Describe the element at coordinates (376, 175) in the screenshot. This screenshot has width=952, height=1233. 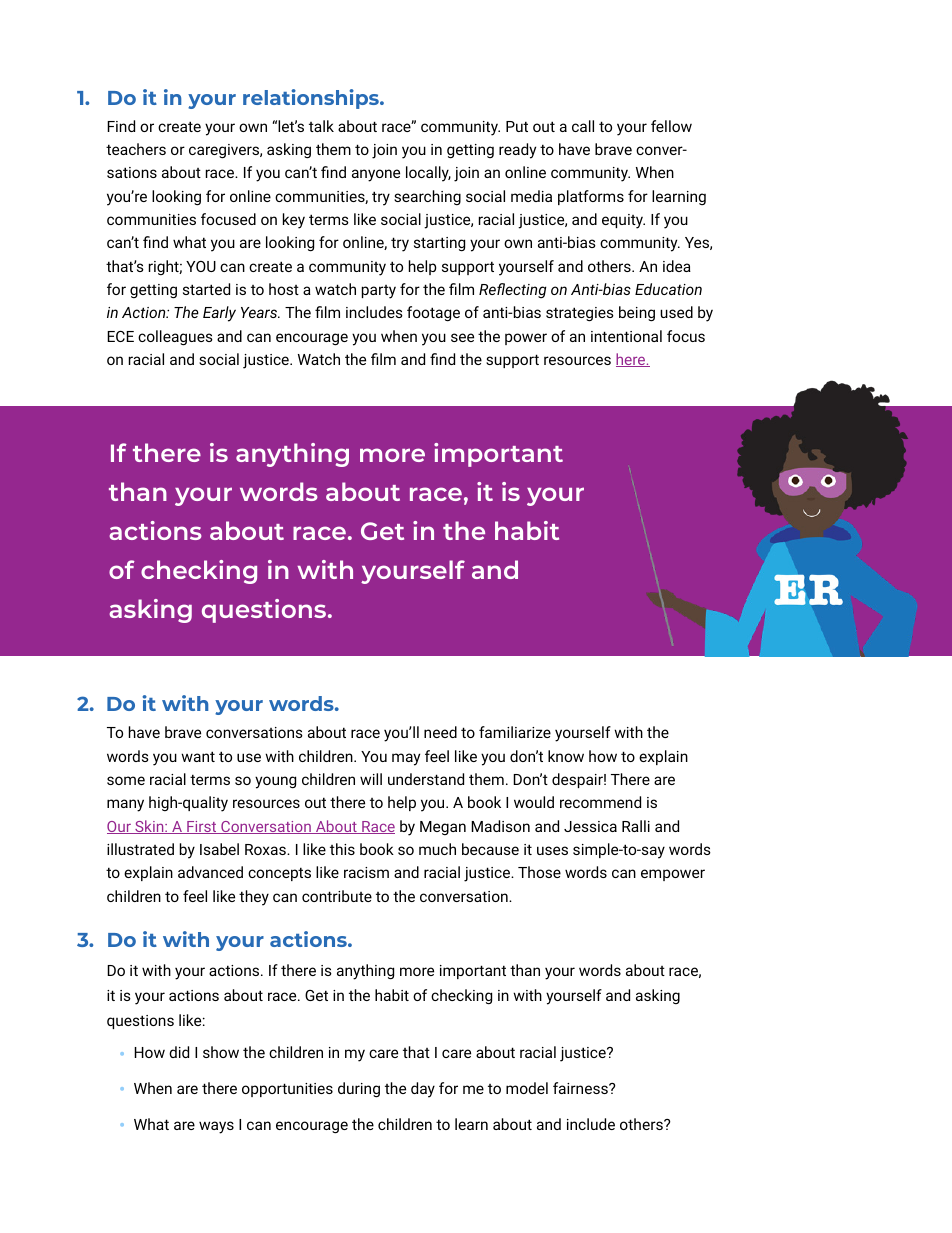
I see `anyone` at that location.
